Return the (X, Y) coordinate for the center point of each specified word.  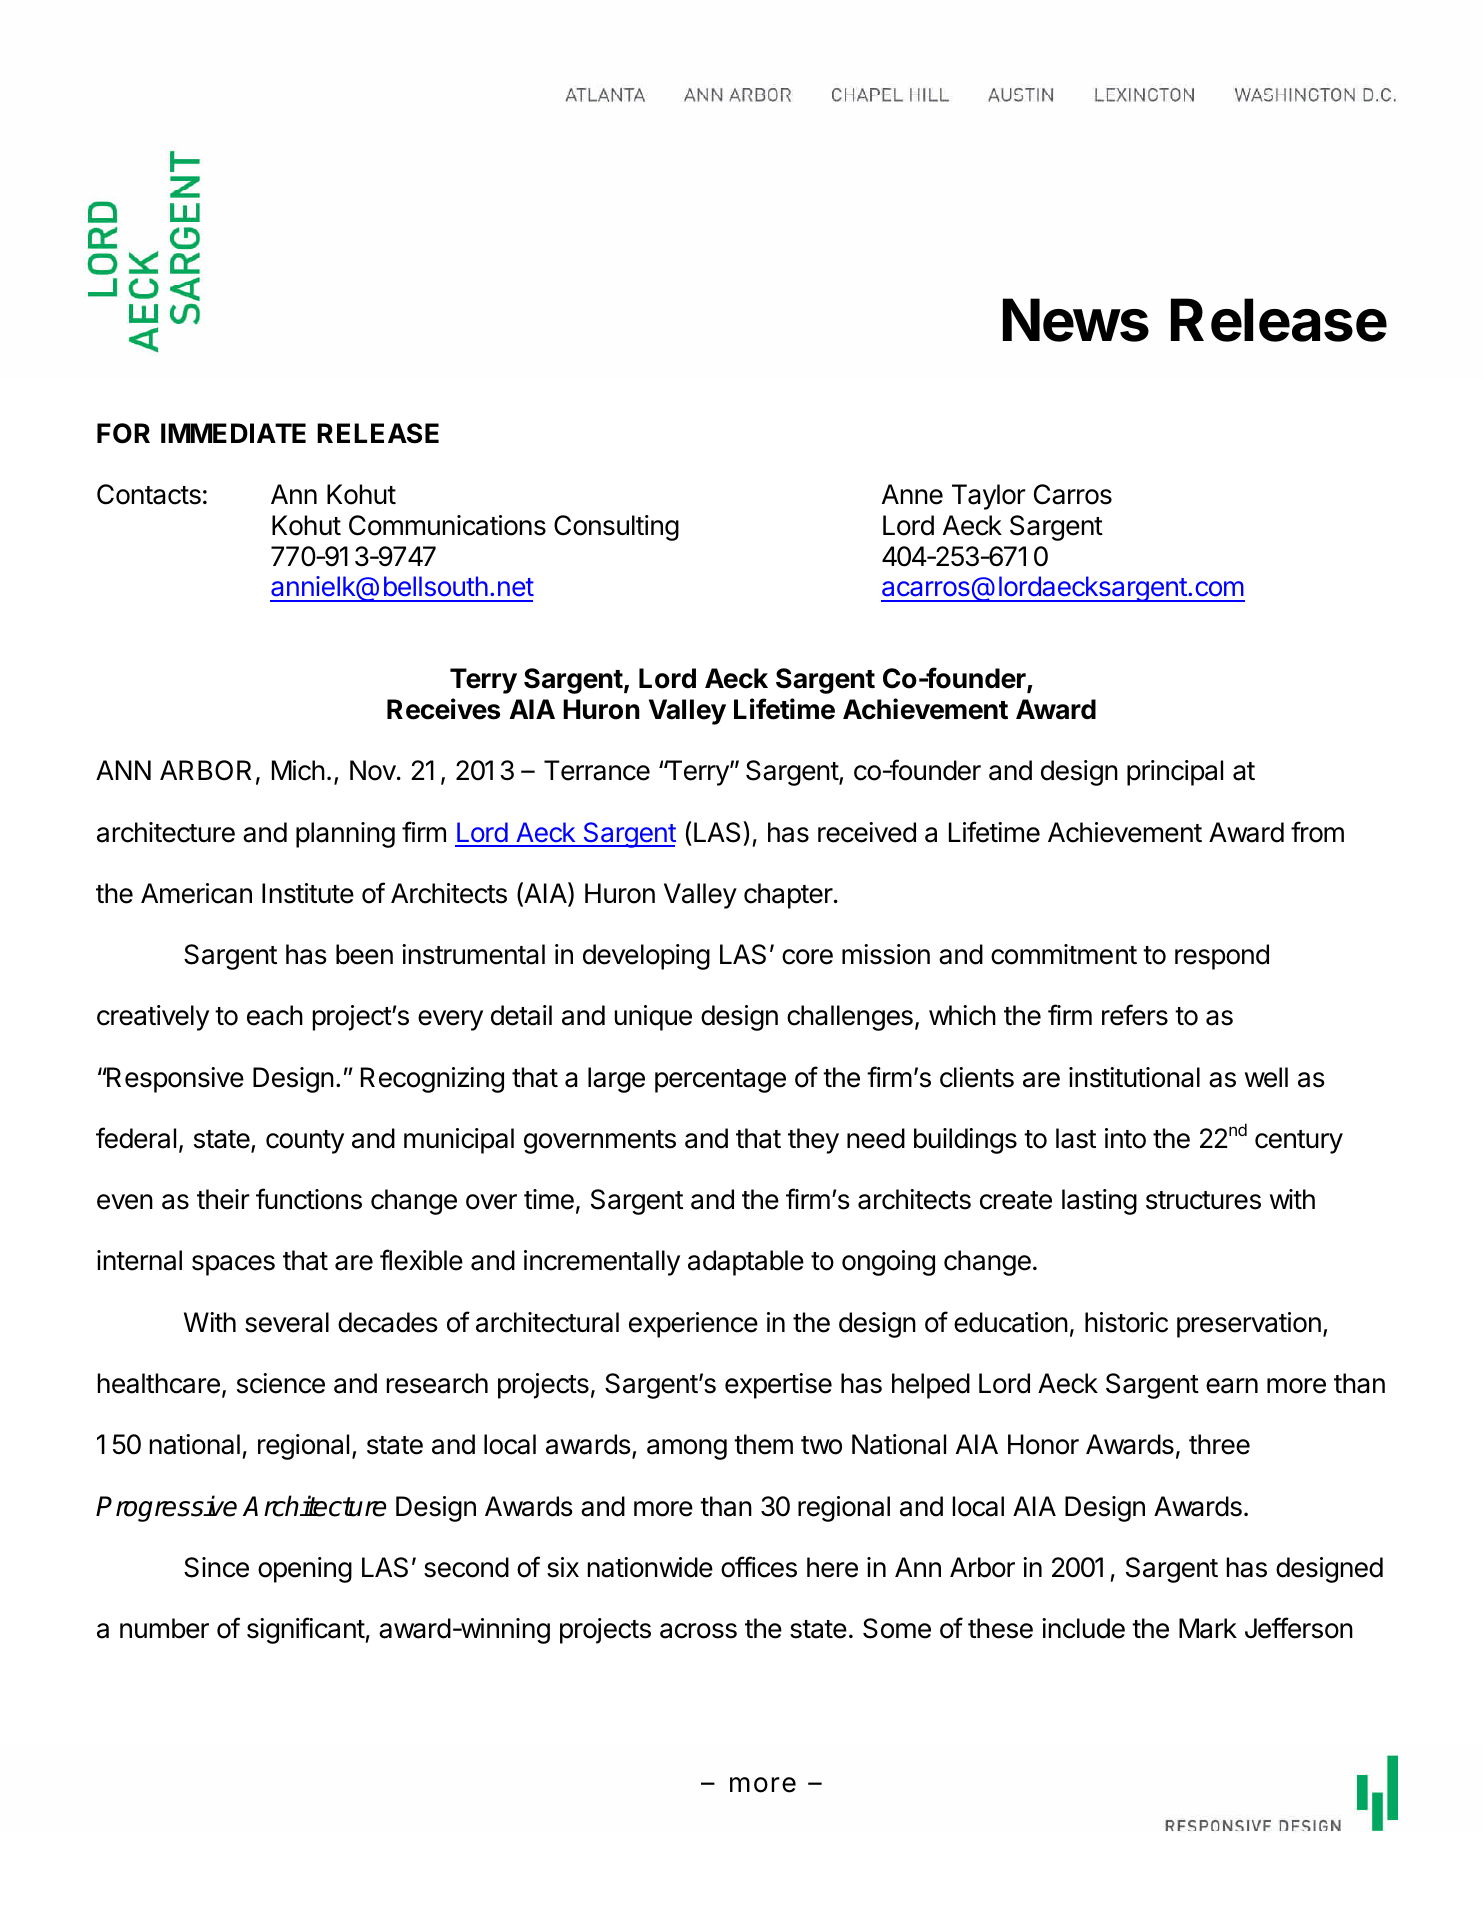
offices (759, 1567)
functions (309, 1199)
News (1076, 320)
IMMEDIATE (233, 433)
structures (1203, 1200)
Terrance (597, 770)
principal (1175, 773)
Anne (912, 494)
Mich (298, 770)
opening (305, 1570)
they (813, 1141)
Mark (1208, 1628)
